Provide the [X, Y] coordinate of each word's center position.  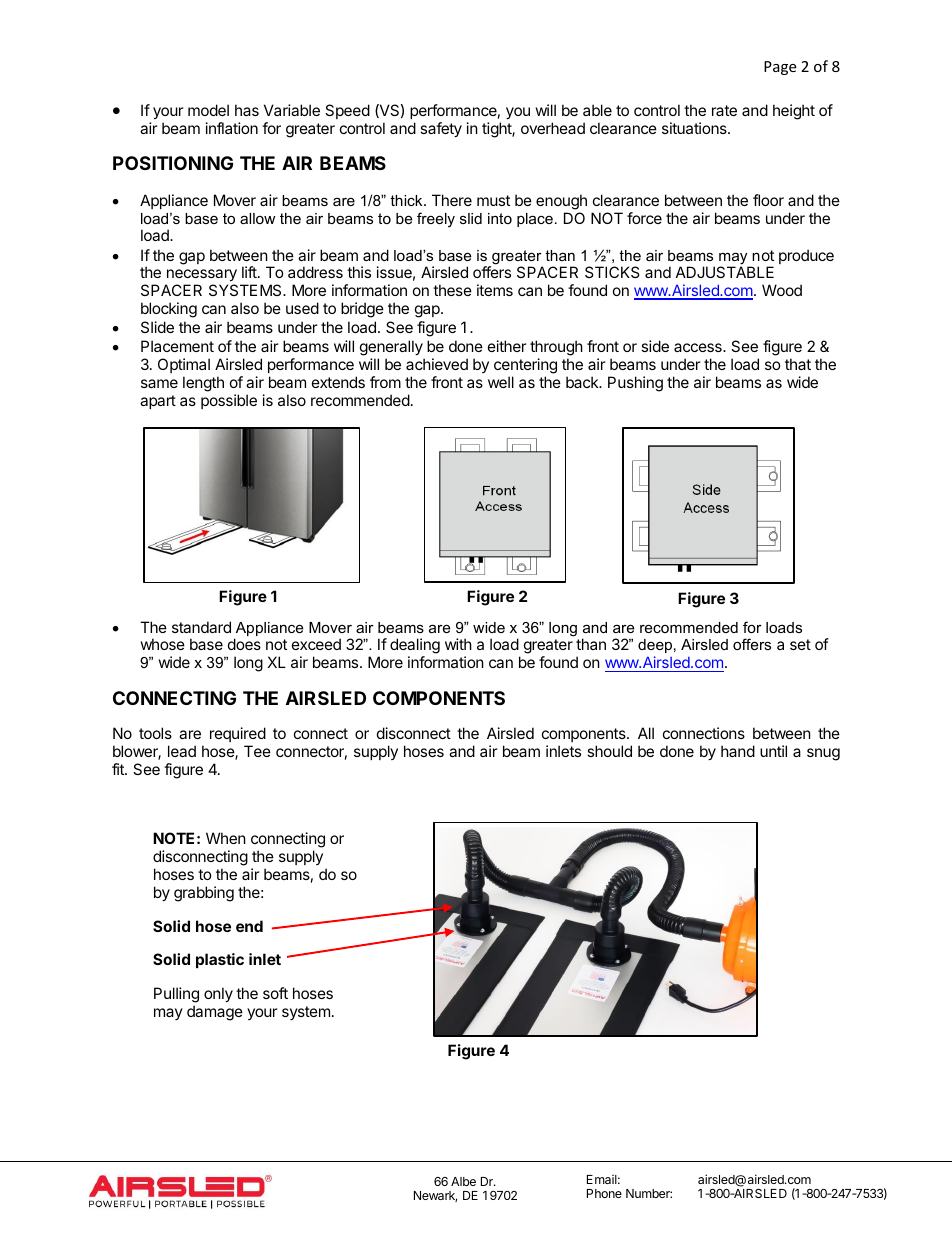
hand [738, 751]
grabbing [204, 894]
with [458, 644]
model [208, 110]
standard [201, 627]
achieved [437, 364]
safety [441, 129]
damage [215, 1013]
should [609, 751]
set [800, 644]
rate [724, 110]
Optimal [184, 365]
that [798, 364]
